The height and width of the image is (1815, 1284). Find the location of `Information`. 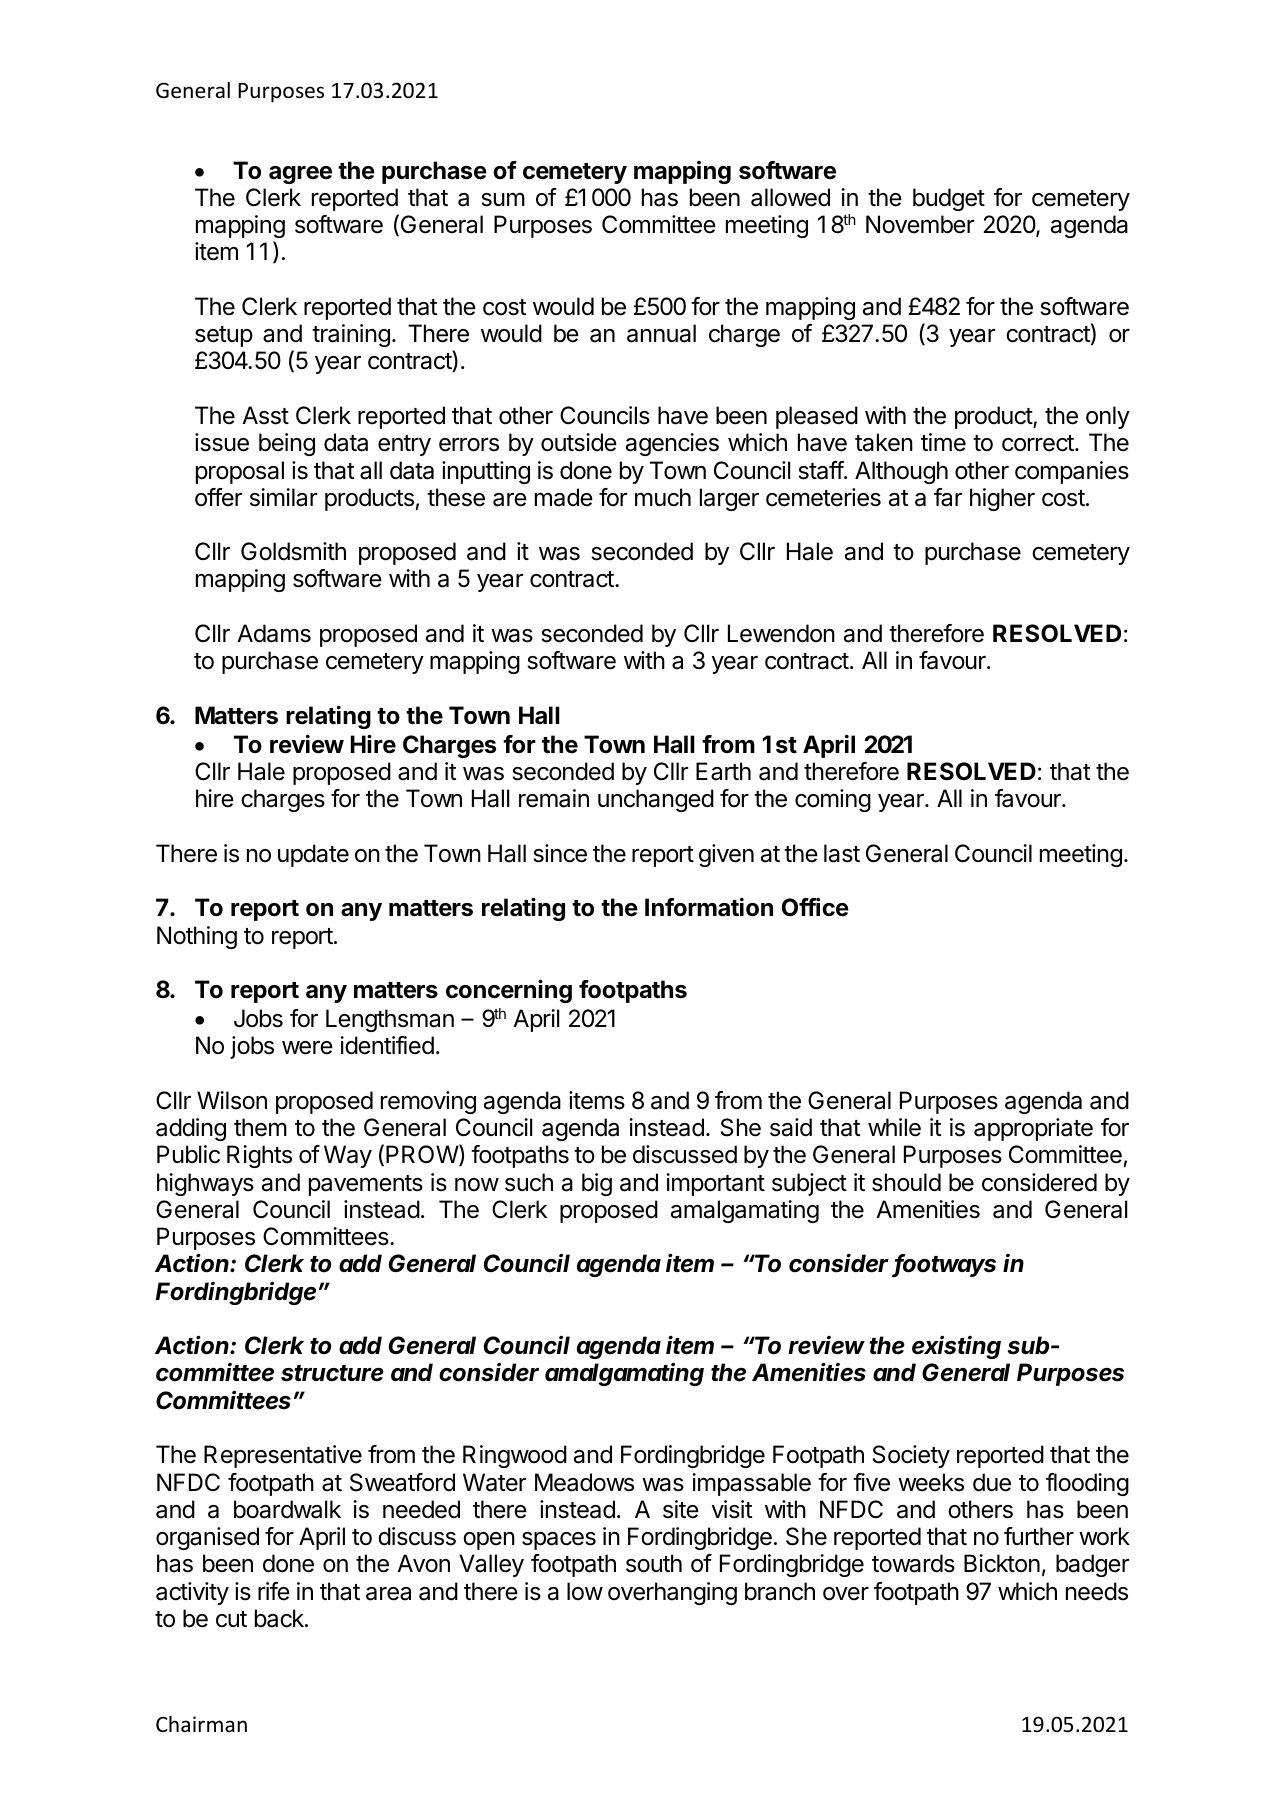

Information is located at coordinates (709, 907).
